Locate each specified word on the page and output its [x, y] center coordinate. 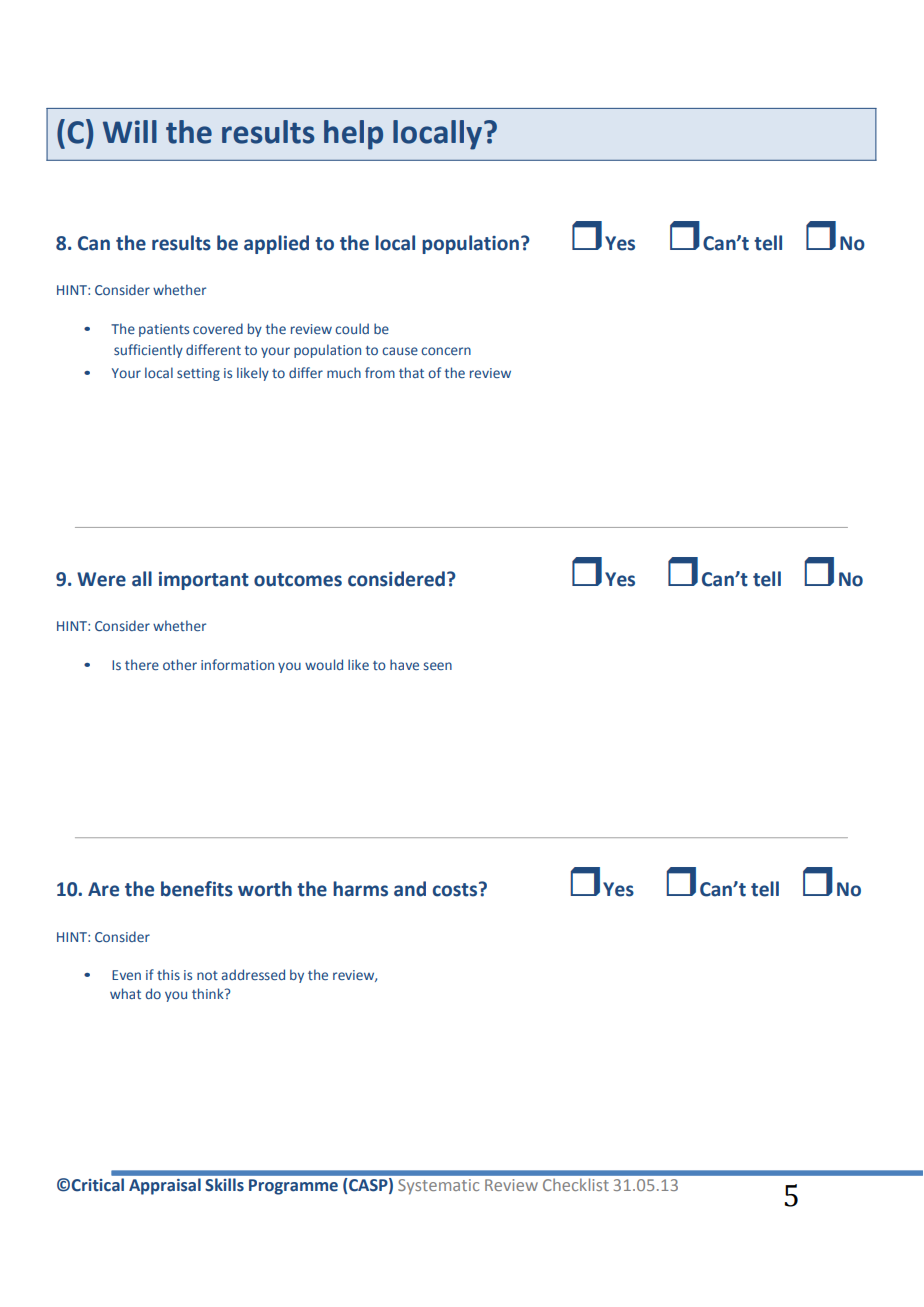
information [237, 664]
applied [276, 244]
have [404, 664]
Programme [293, 1187]
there [142, 664]
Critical [97, 1185]
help [353, 135]
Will [130, 131]
